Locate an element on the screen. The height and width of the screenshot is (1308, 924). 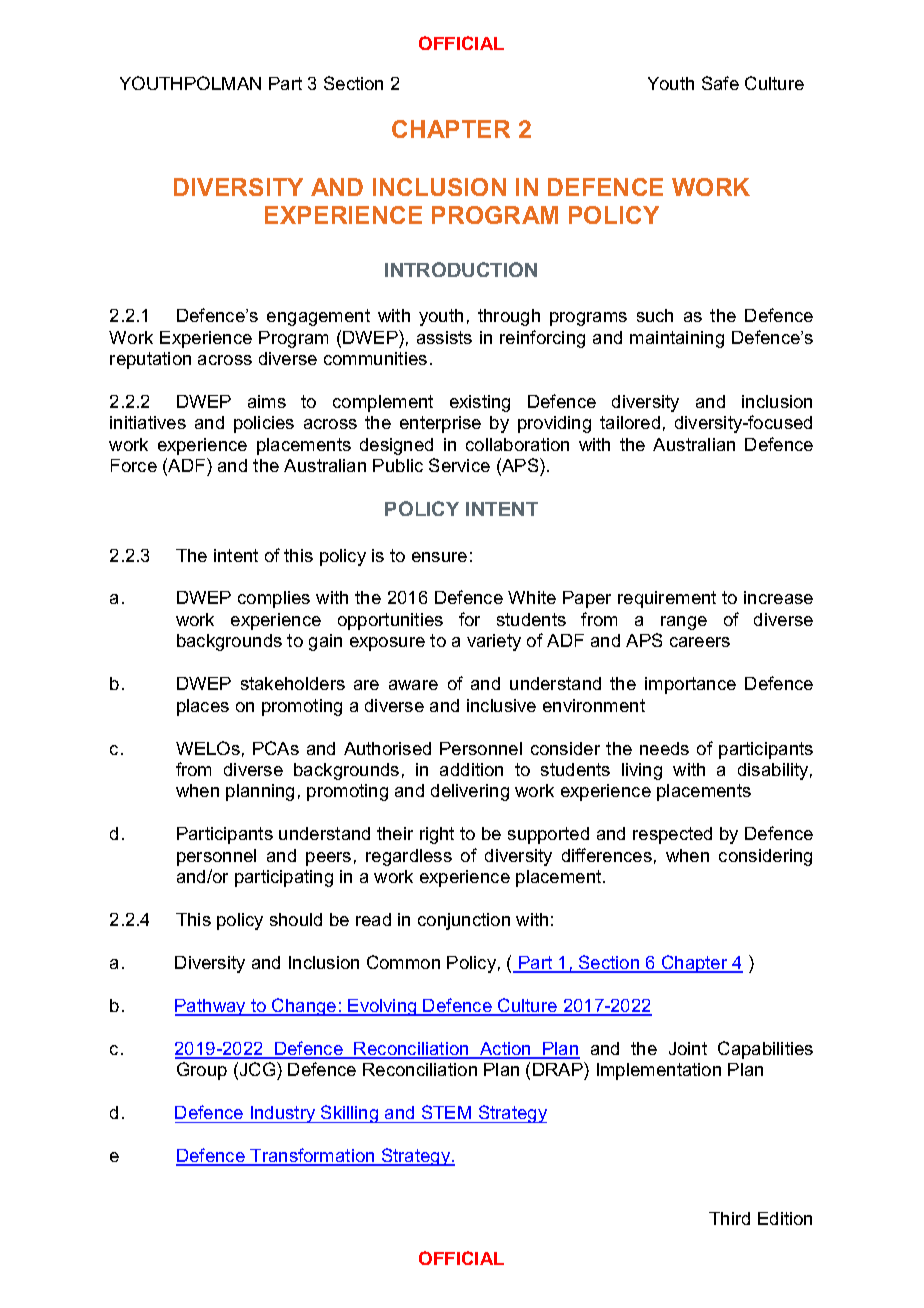
Transformation is located at coordinates (312, 1156).
